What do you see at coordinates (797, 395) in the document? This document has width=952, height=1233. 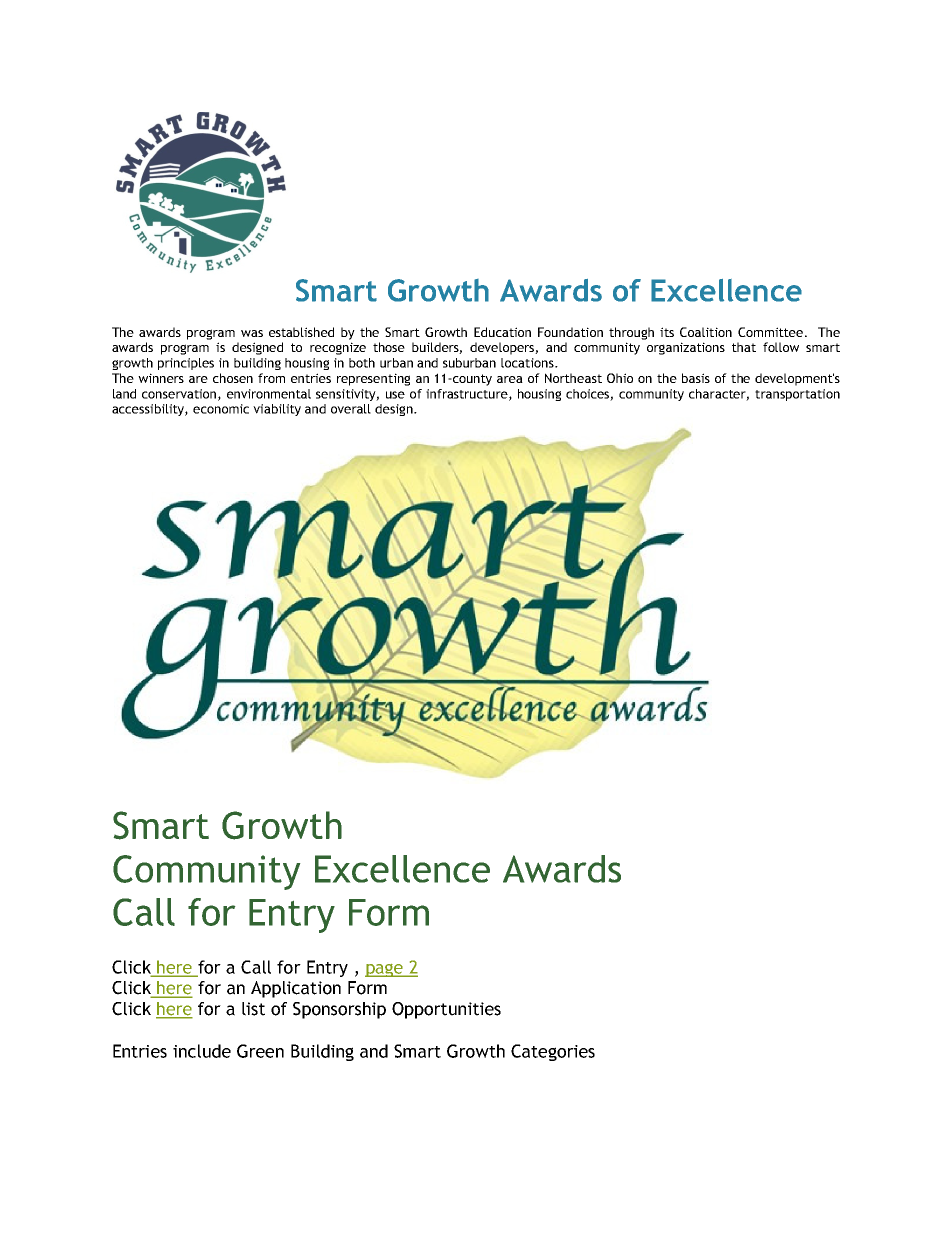 I see `transportation` at bounding box center [797, 395].
